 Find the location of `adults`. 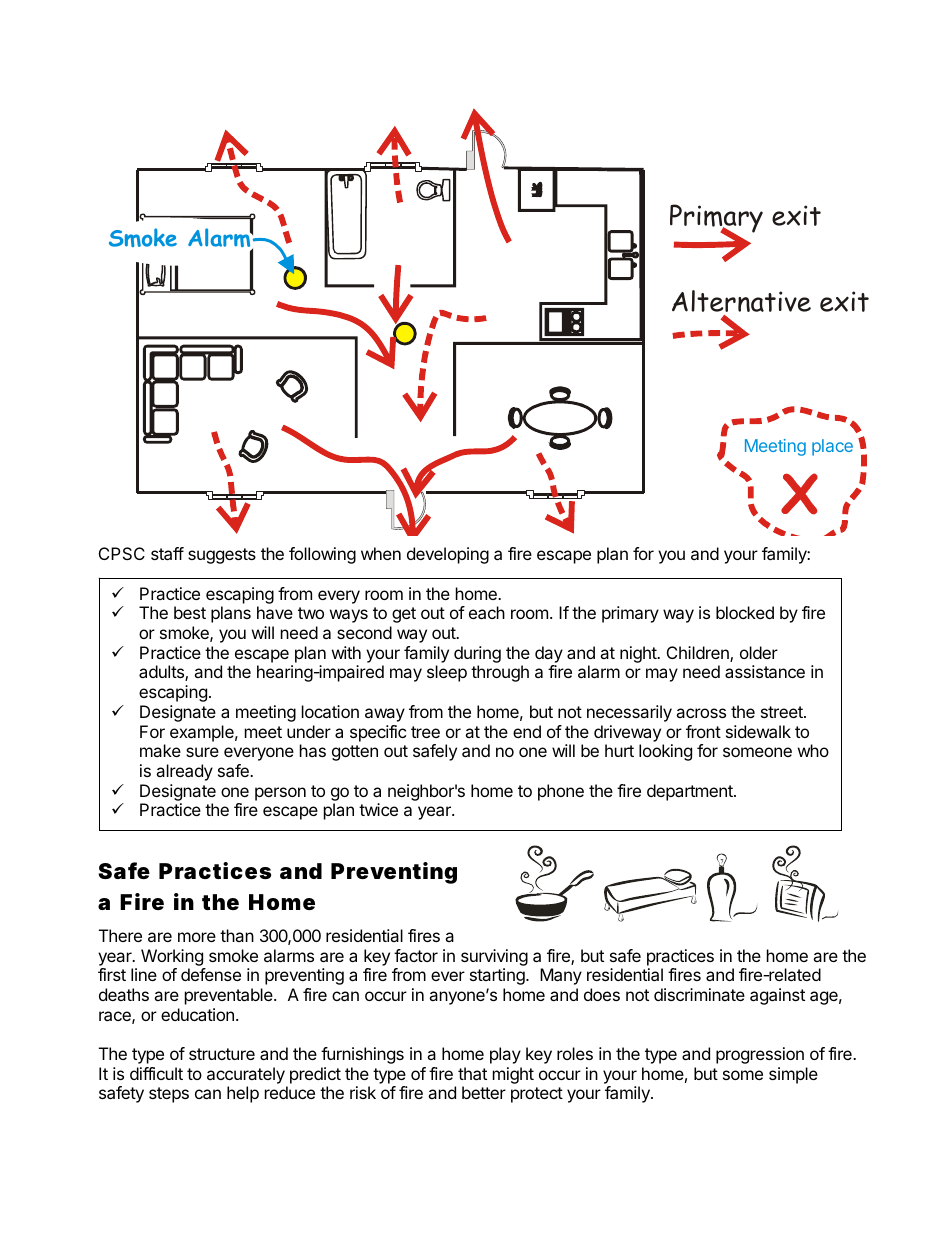

adults is located at coordinates (162, 673).
